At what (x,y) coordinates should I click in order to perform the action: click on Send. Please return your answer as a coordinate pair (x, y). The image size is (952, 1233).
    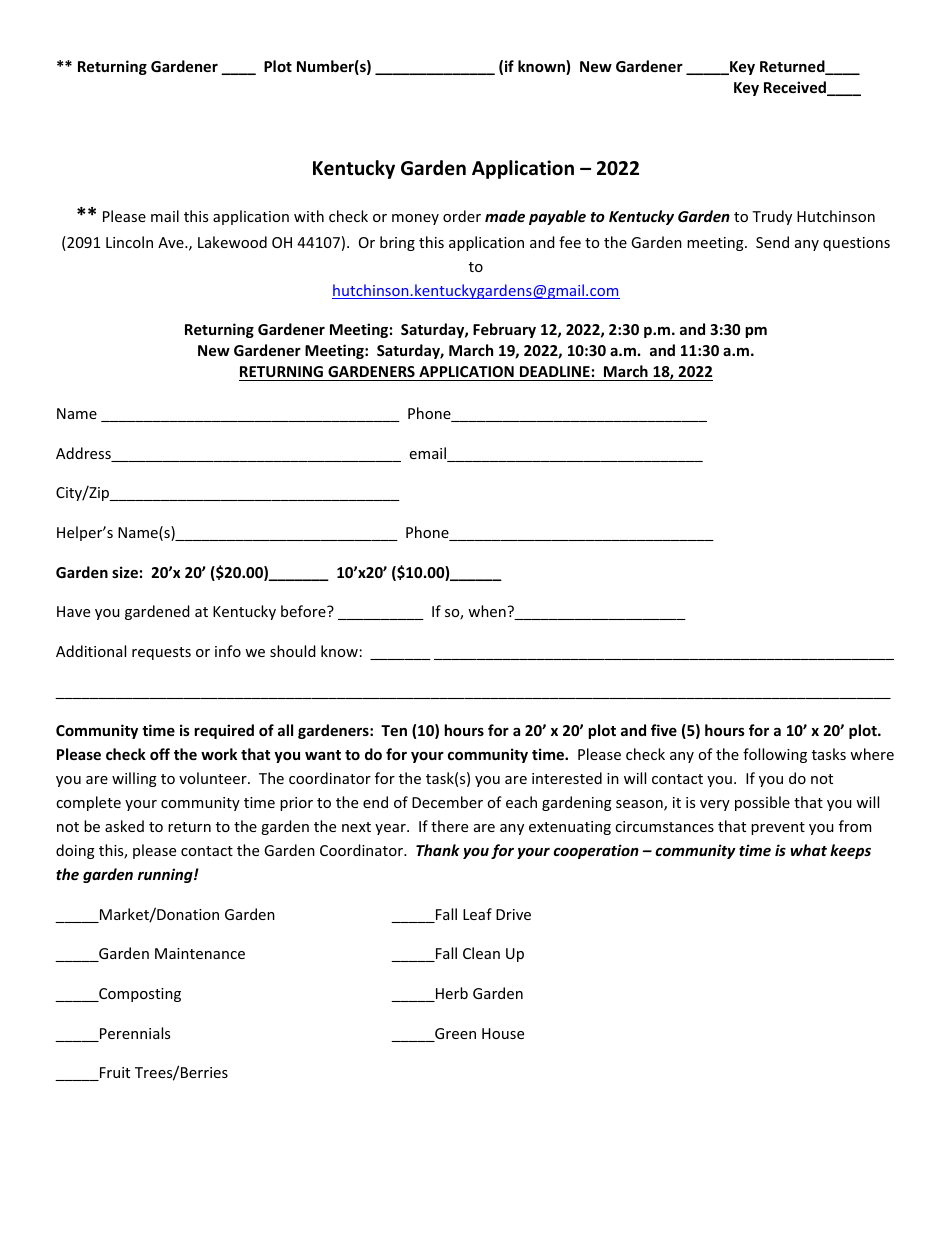
    Looking at the image, I should click on (772, 242).
